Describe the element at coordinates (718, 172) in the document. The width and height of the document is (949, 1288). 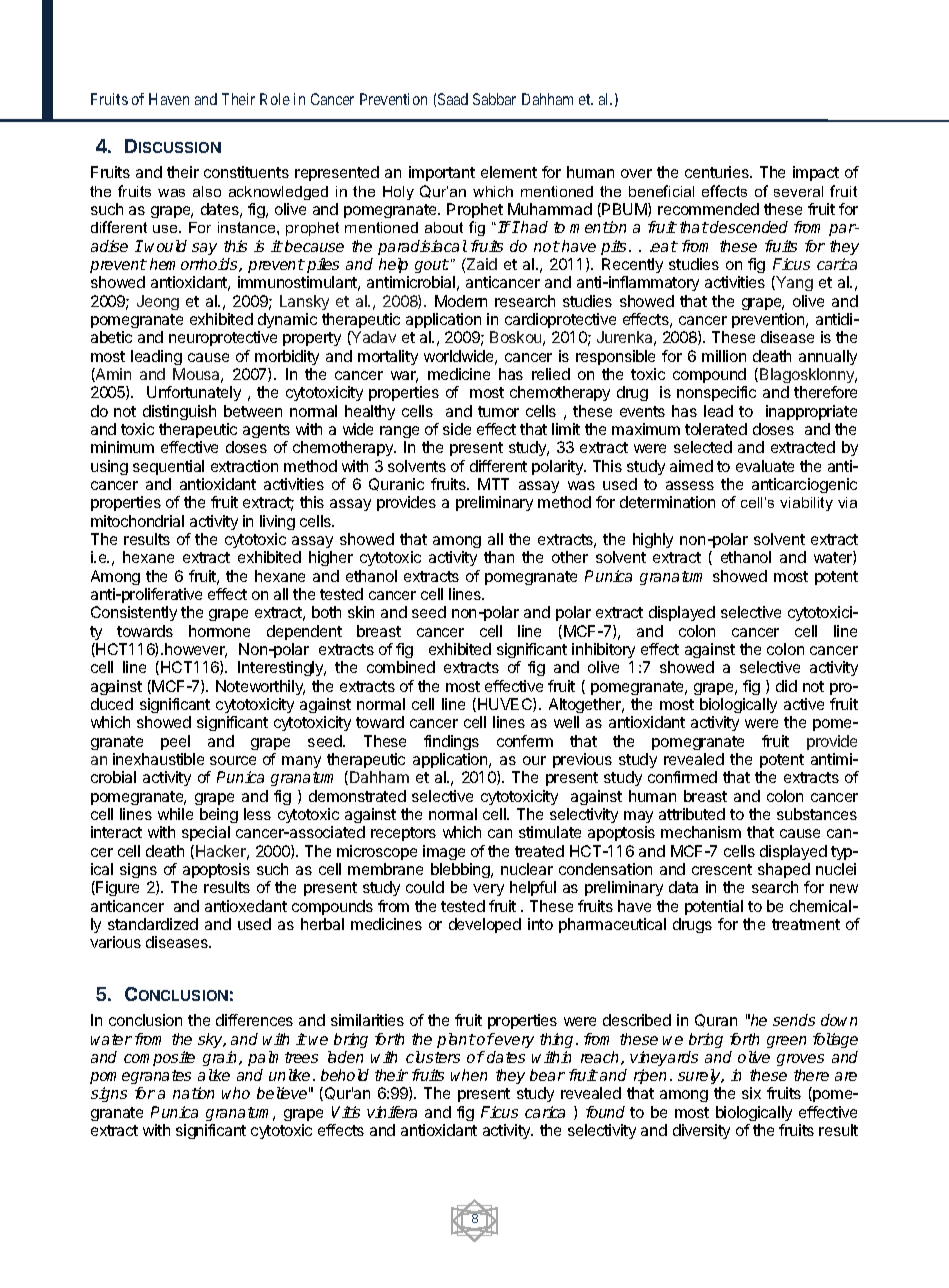
I see `centuries` at that location.
